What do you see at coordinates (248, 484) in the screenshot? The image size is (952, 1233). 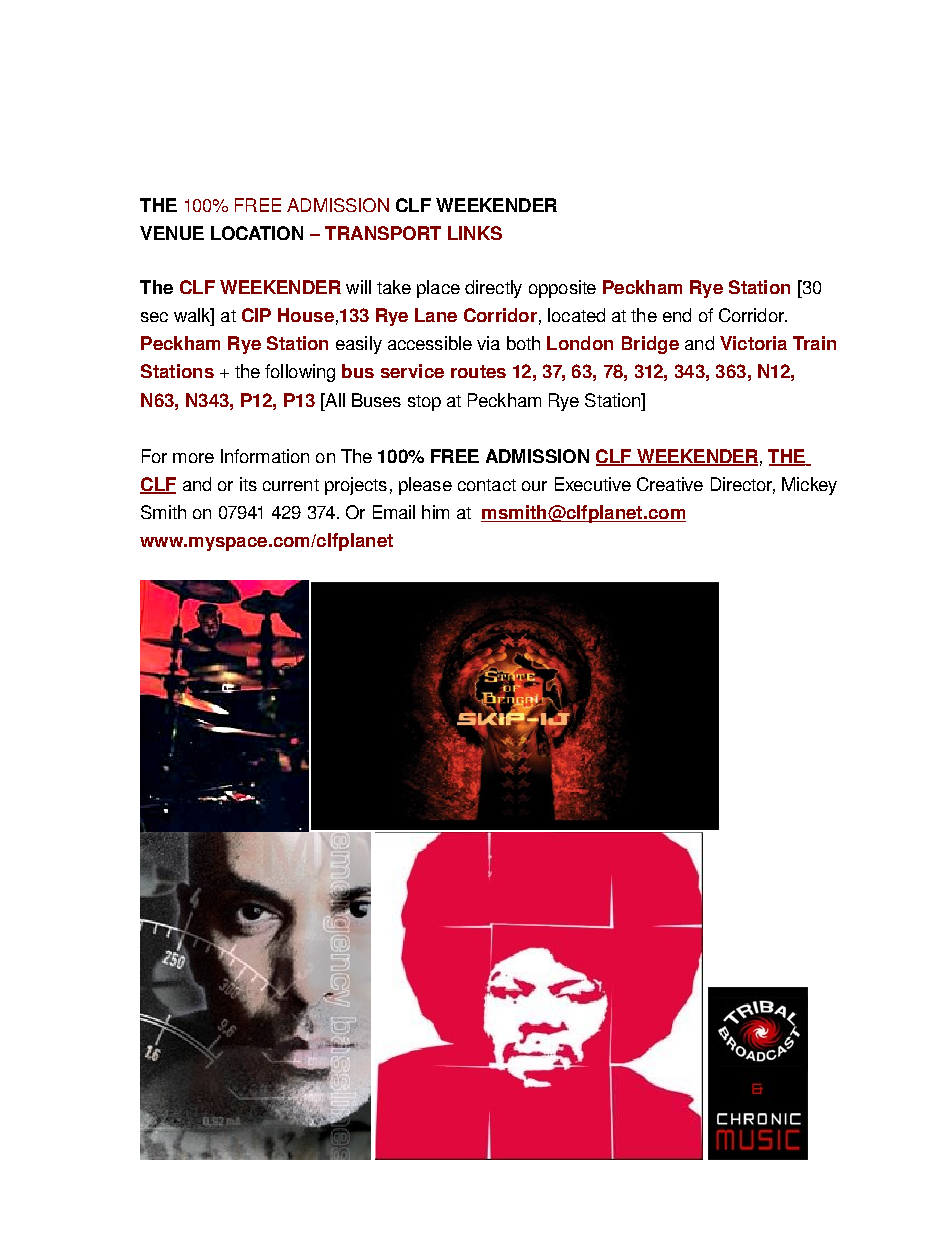 I see `its` at bounding box center [248, 484].
